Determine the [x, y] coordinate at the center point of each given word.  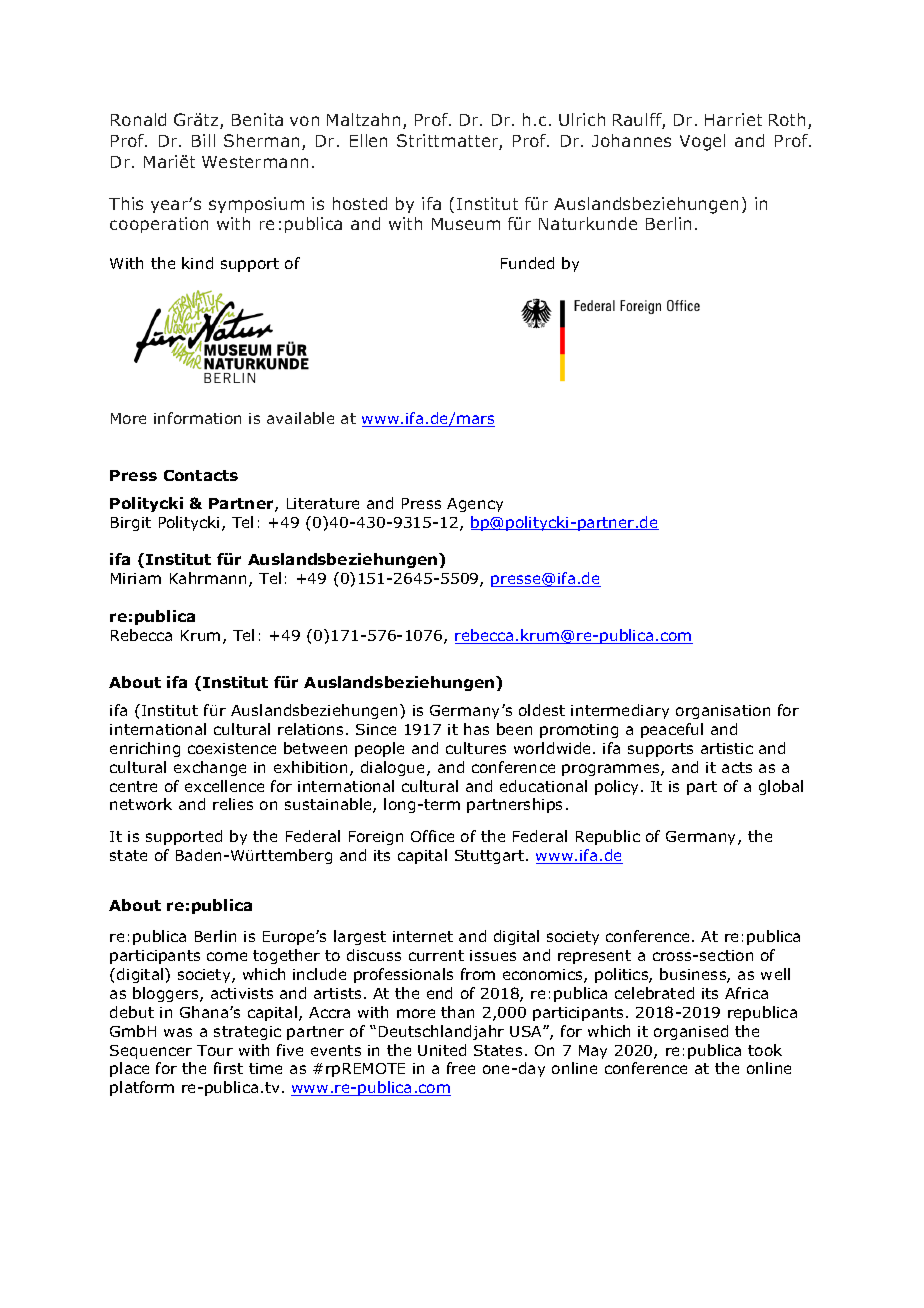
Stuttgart [491, 857]
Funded [527, 263]
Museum [466, 224]
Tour [215, 1050]
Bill [203, 140]
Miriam [136, 578]
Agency [475, 505]
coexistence [232, 748]
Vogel [702, 142]
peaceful [672, 730]
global [781, 787]
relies [233, 804]
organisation [723, 712]
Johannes [631, 140]
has [476, 729]
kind [197, 263]
